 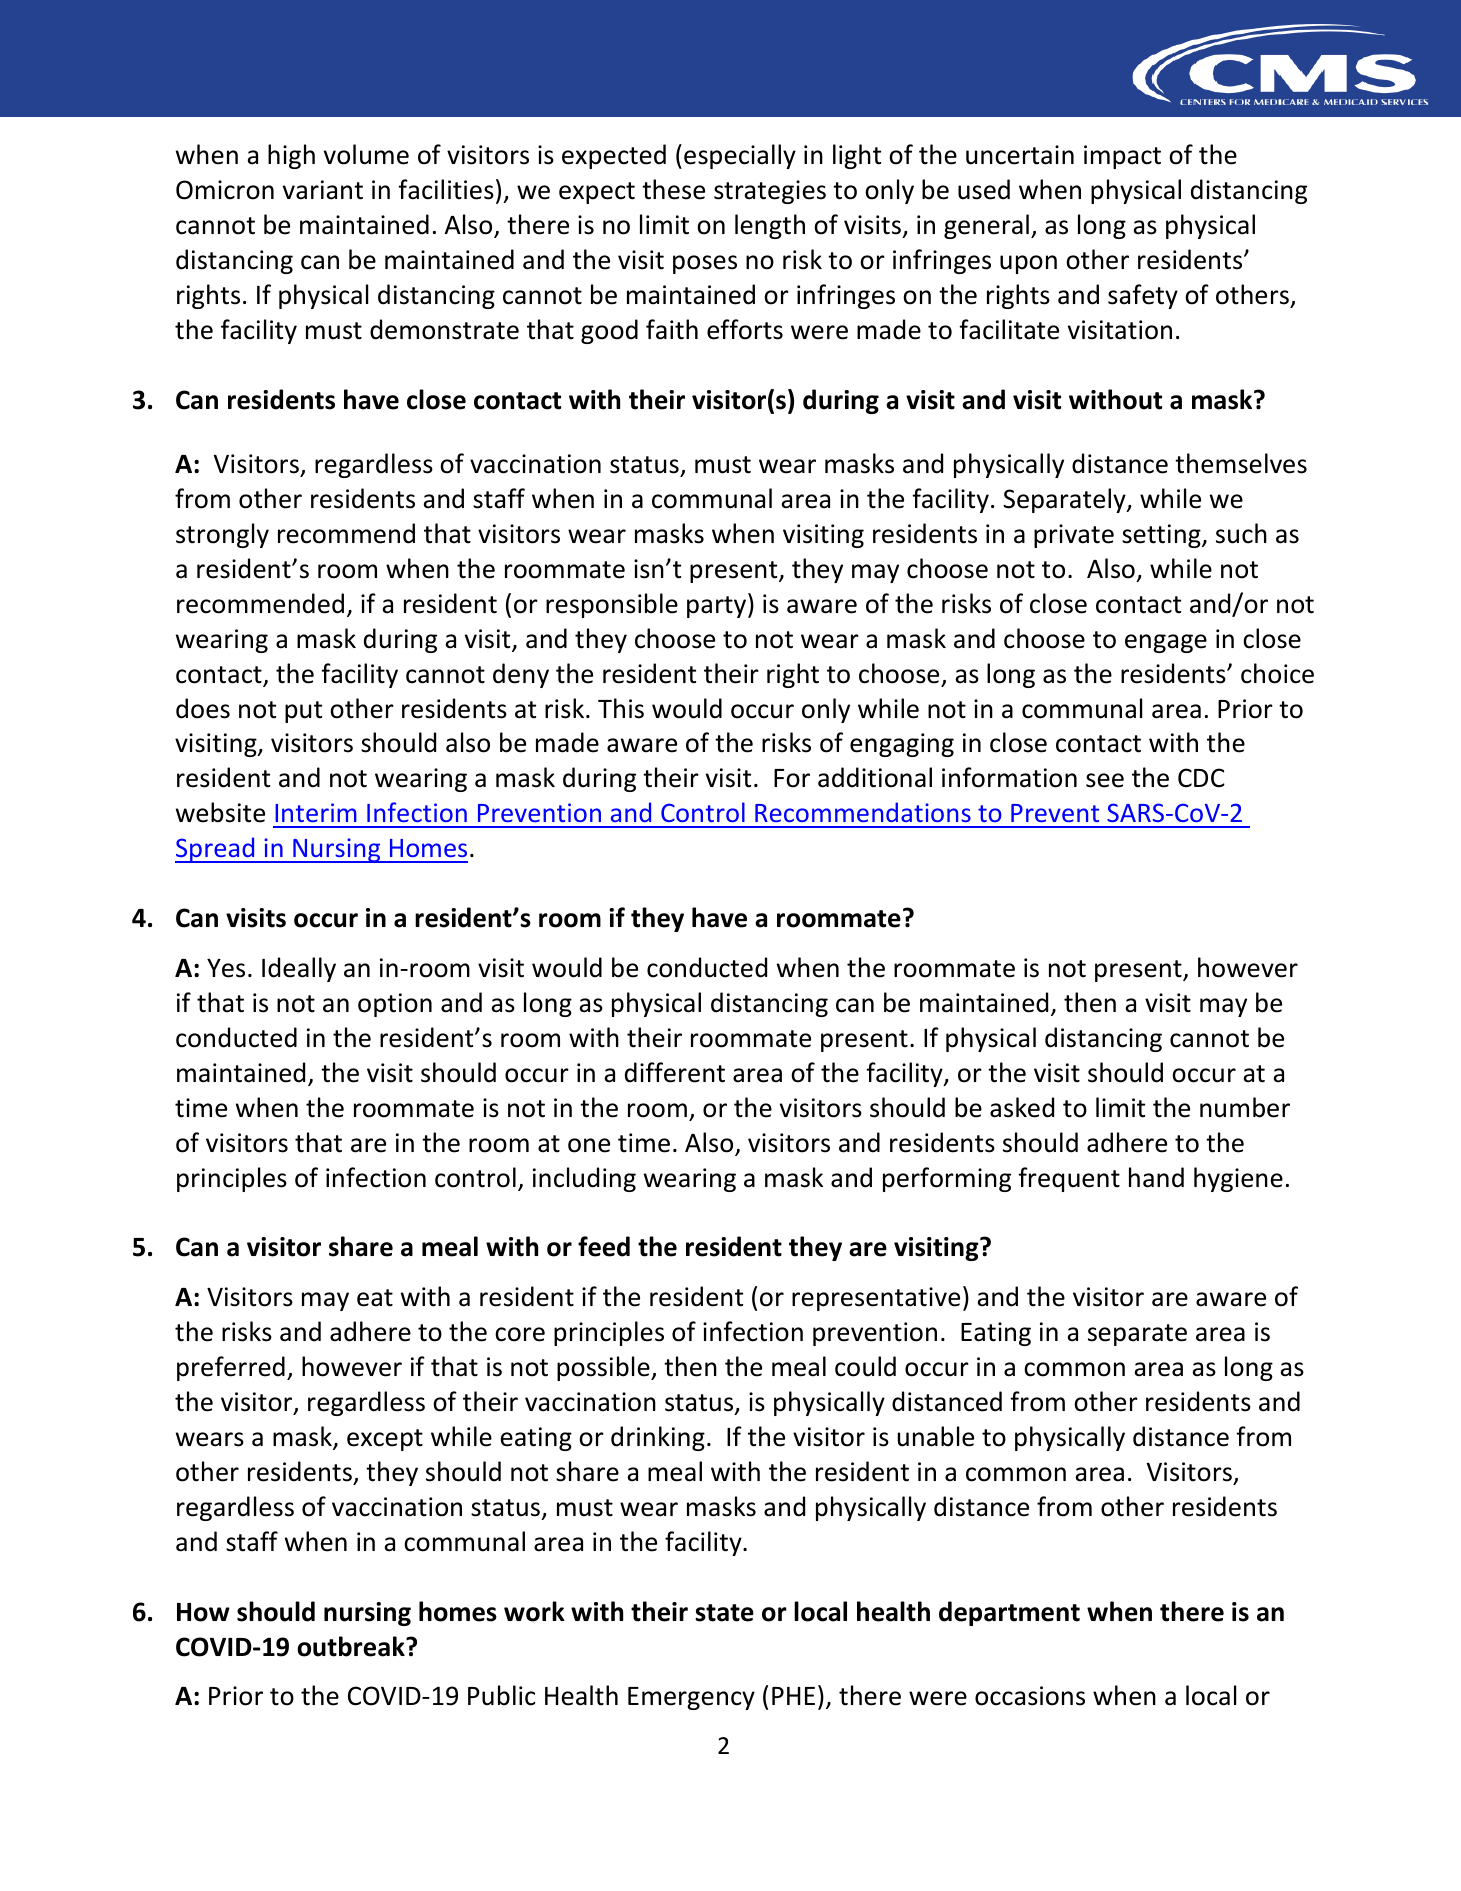 What do you see at coordinates (675, 1072) in the page?
I see `different` at bounding box center [675, 1072].
